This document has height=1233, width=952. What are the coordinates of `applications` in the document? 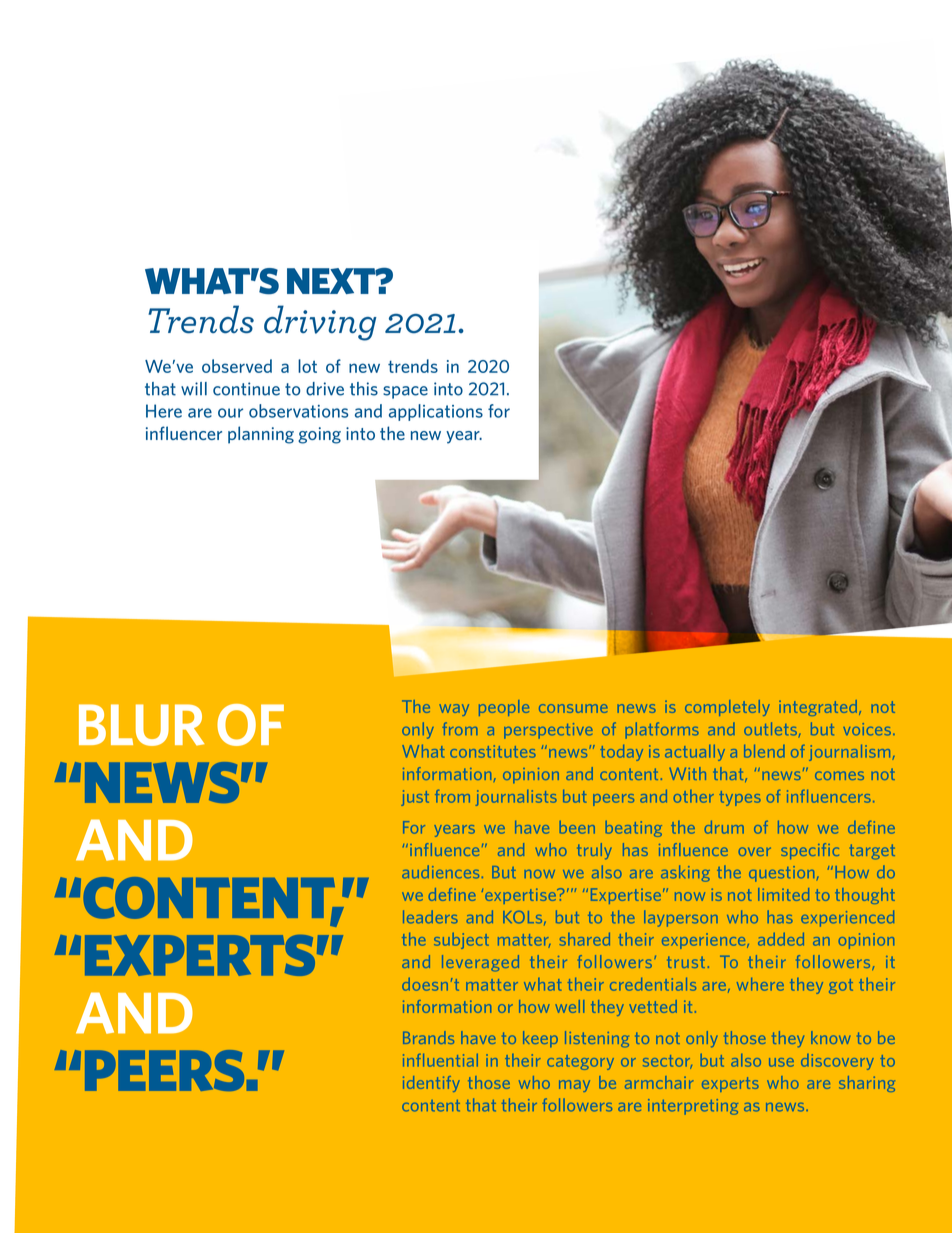 It's located at (436, 412).
